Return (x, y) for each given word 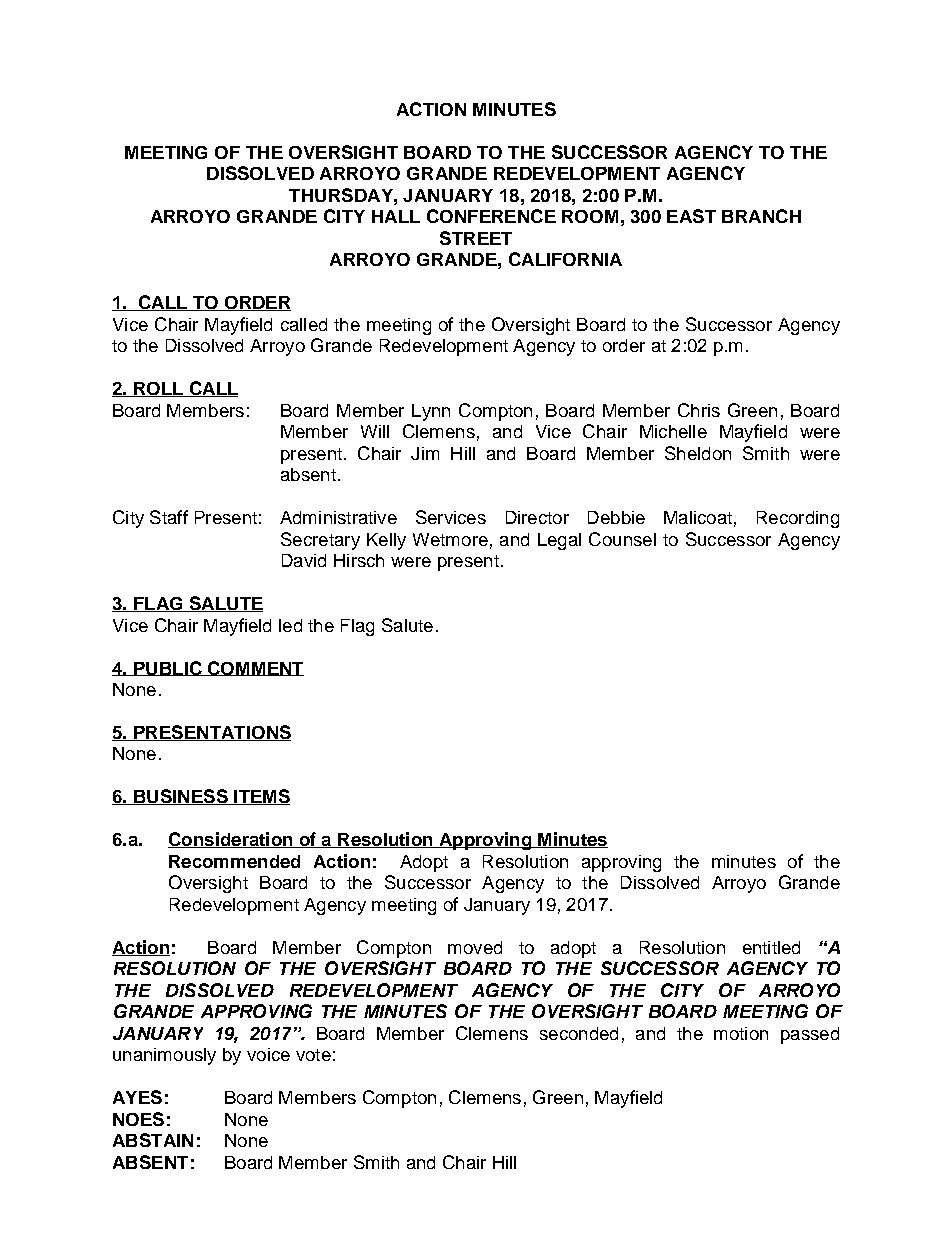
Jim (425, 453)
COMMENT (255, 668)
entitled (771, 947)
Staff (169, 517)
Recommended (234, 861)
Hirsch (359, 560)
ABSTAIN (153, 1140)
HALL (396, 216)
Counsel (622, 539)
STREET (476, 238)
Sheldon (698, 453)
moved (475, 947)
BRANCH (761, 216)
